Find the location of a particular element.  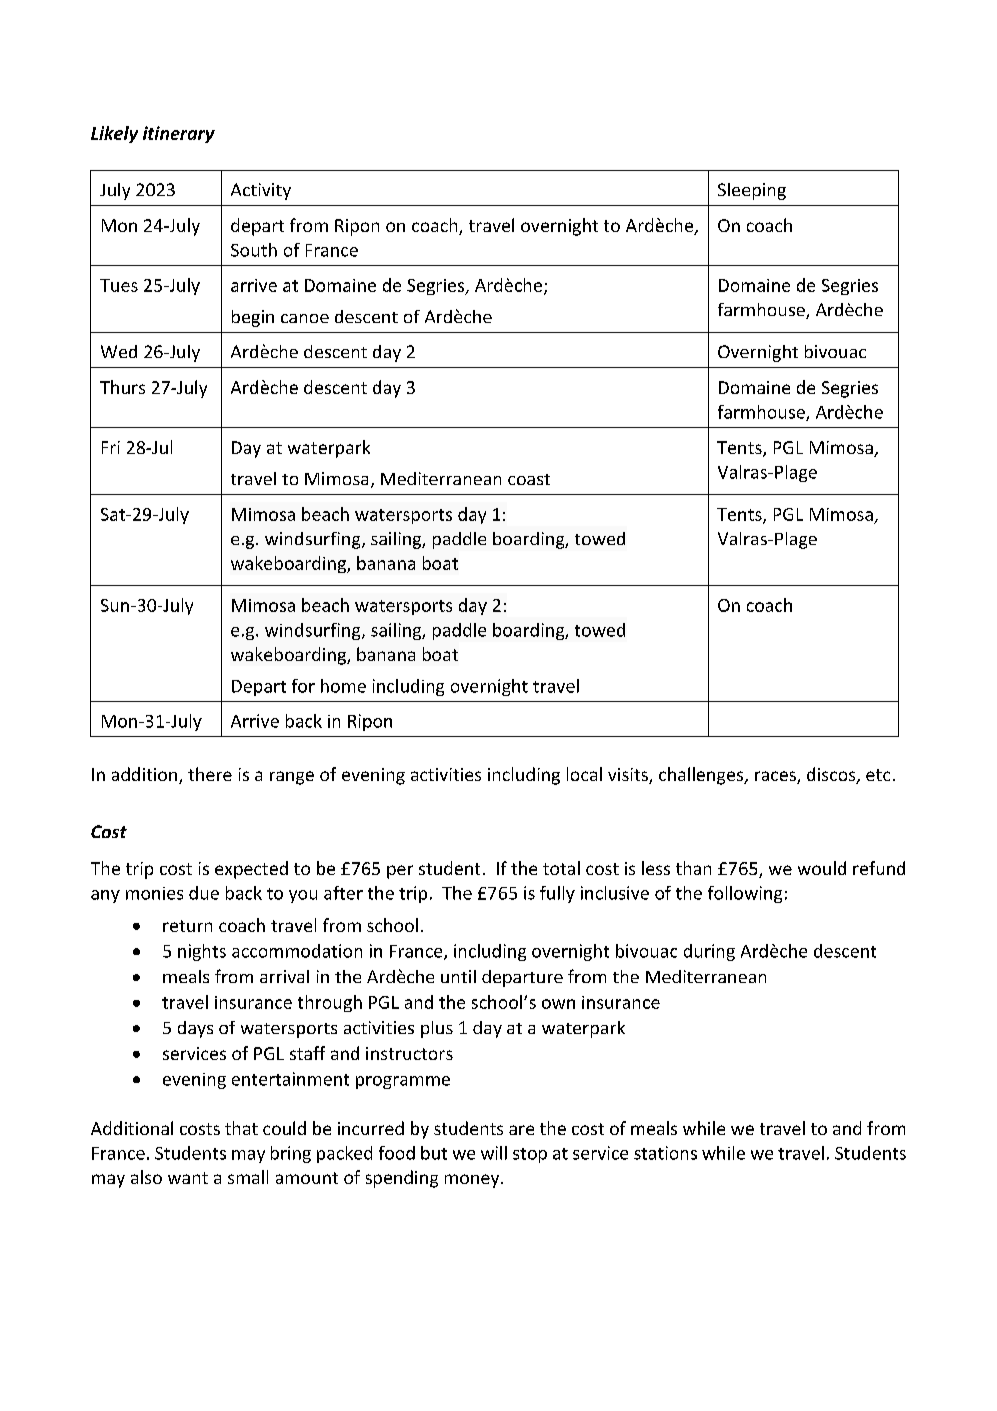

itinerary is located at coordinates (179, 134).
